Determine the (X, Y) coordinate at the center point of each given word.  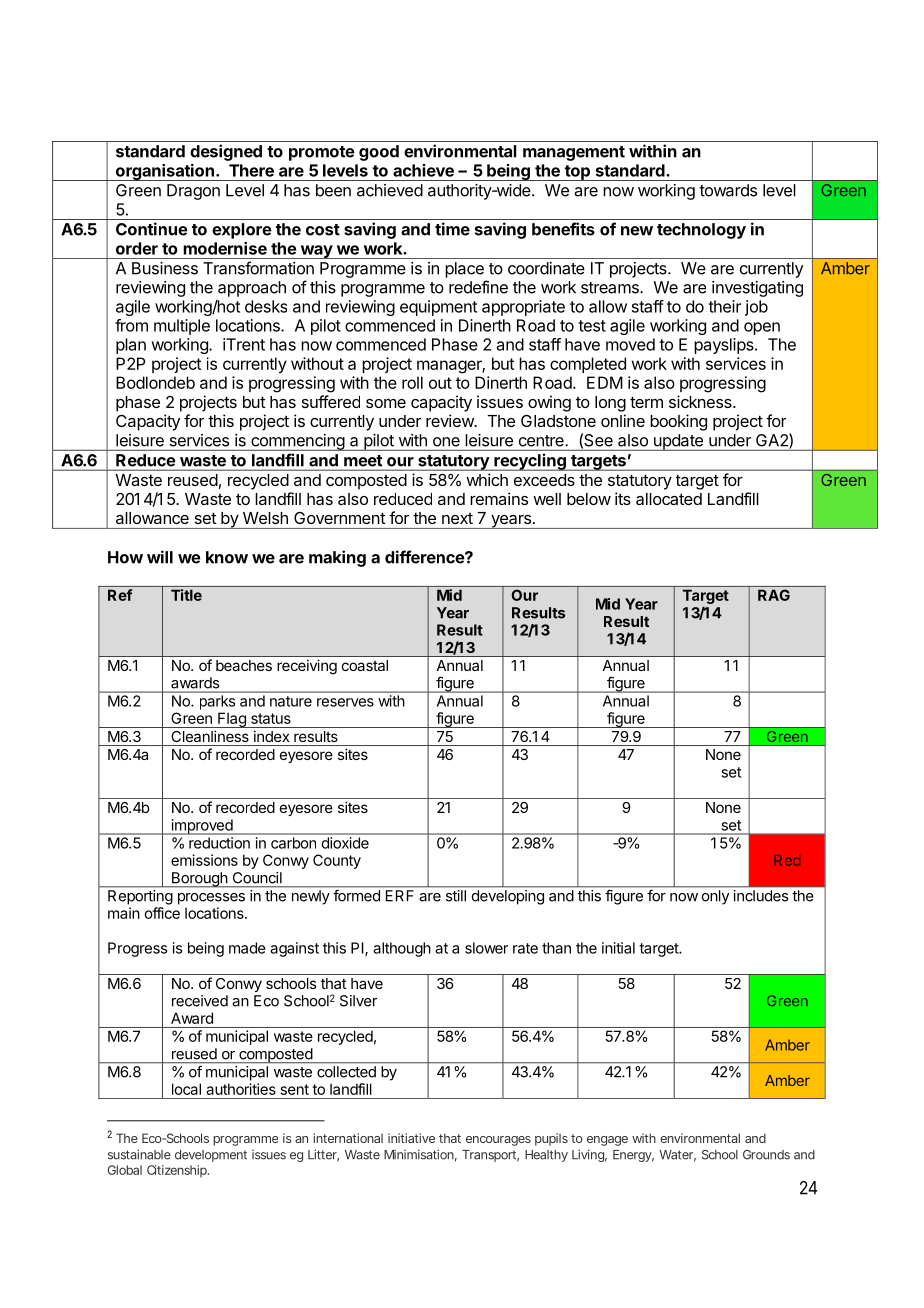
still (456, 896)
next (457, 518)
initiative (411, 1138)
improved (201, 827)
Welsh (265, 518)
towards (728, 190)
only (715, 897)
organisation (164, 172)
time (452, 229)
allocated (669, 499)
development (211, 1156)
